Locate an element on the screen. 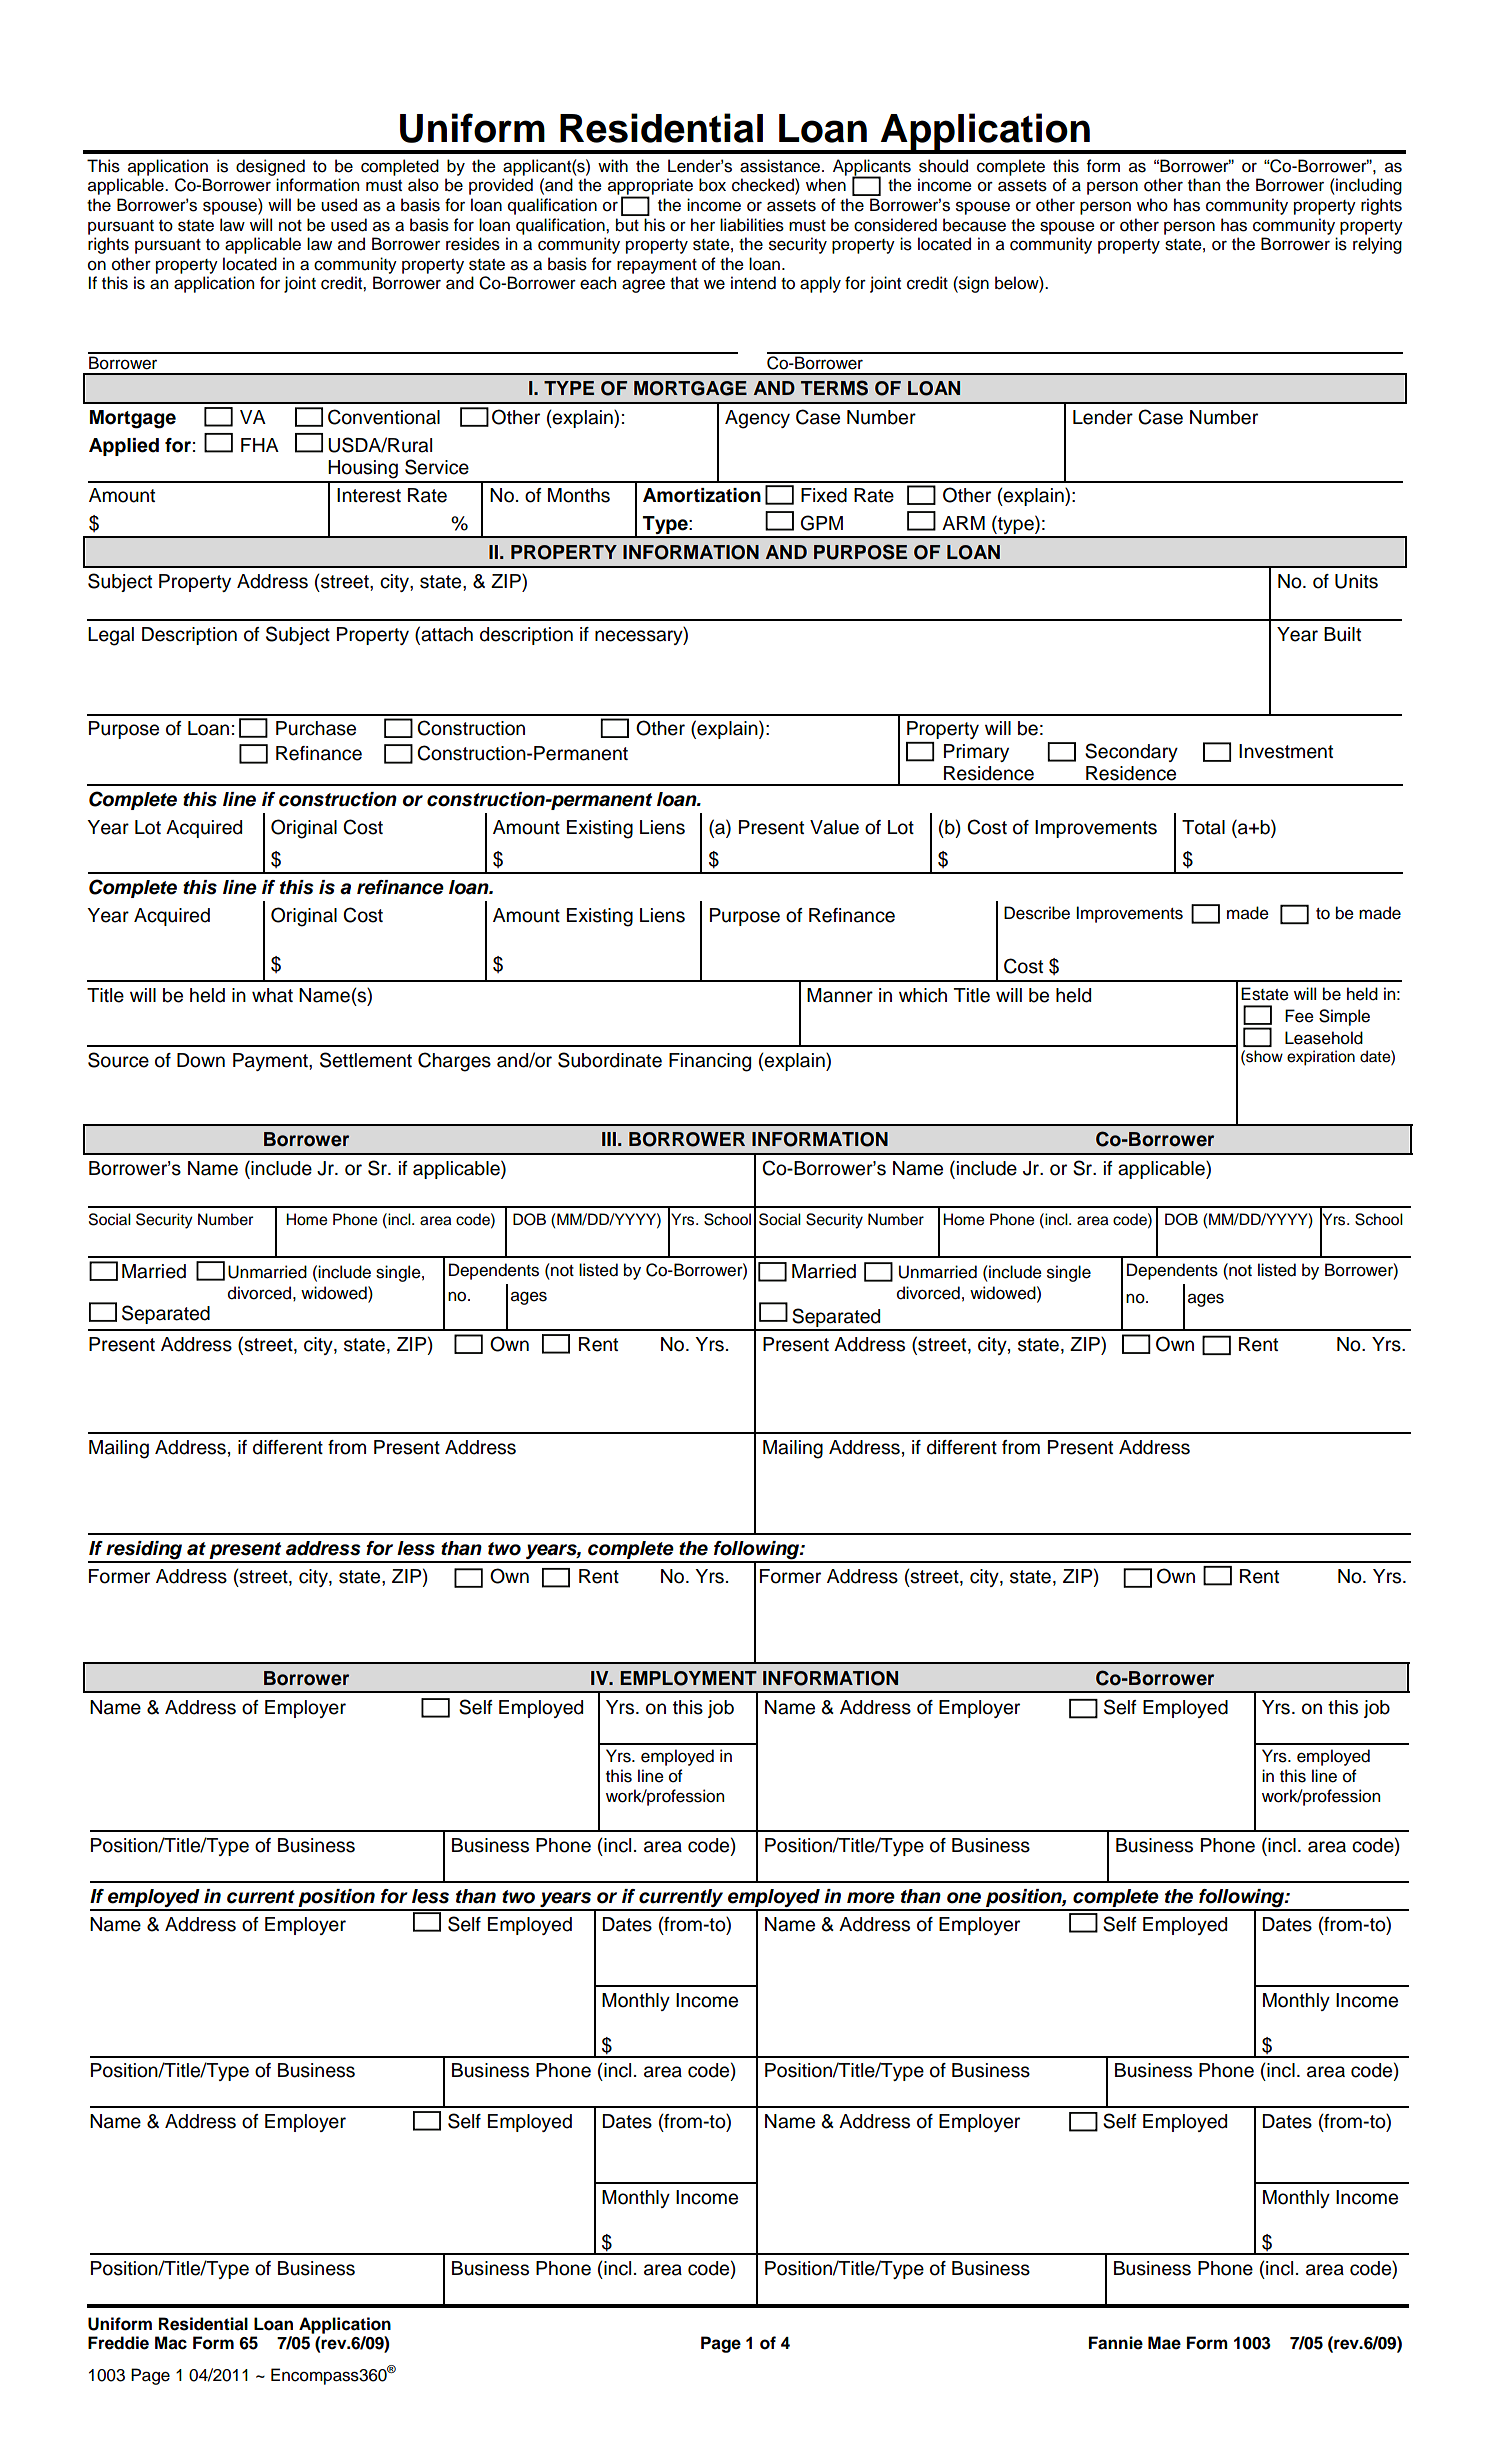 Image resolution: width=1490 pixels, height=2455 pixels. Built is located at coordinates (1342, 634).
